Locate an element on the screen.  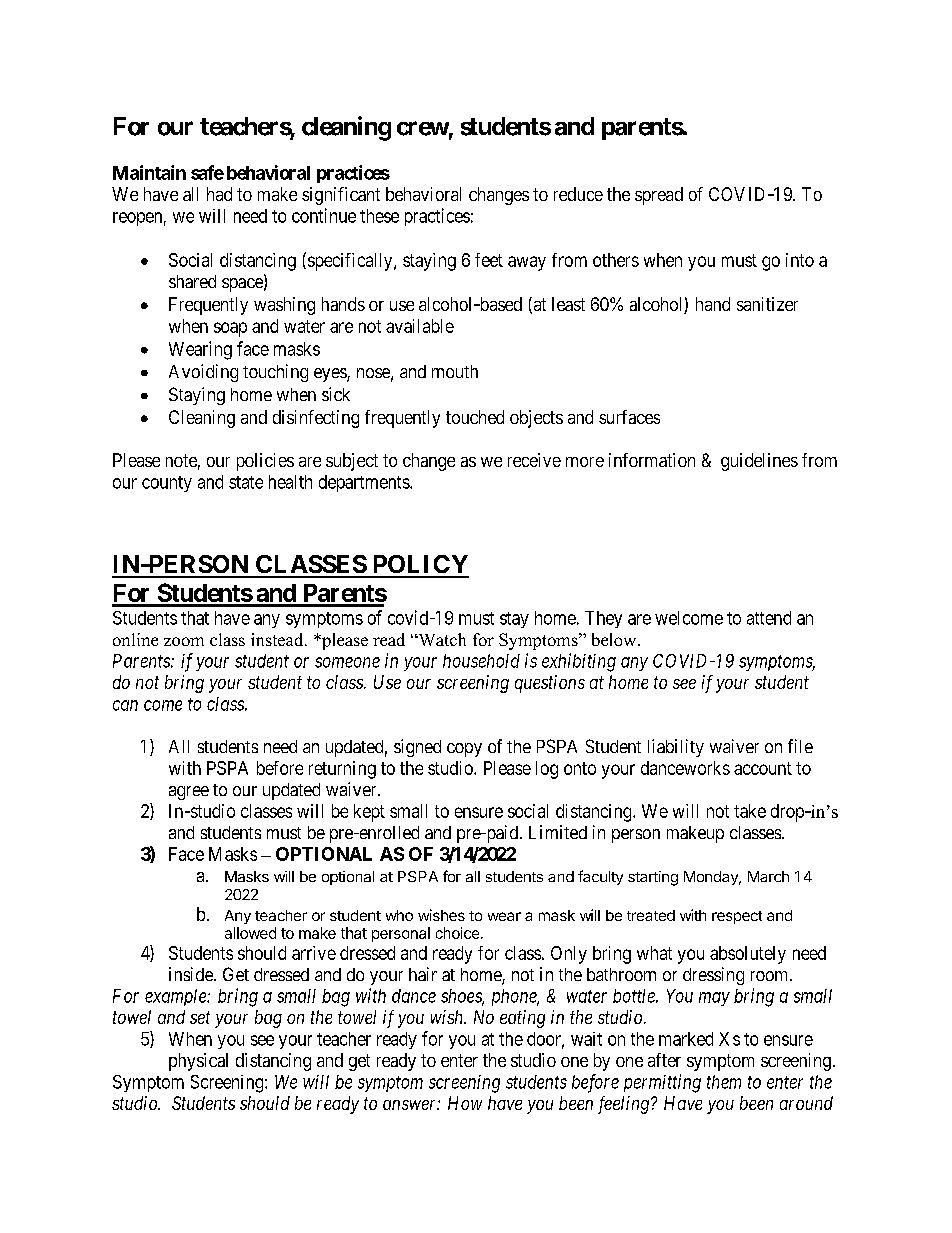
into is located at coordinates (800, 260).
